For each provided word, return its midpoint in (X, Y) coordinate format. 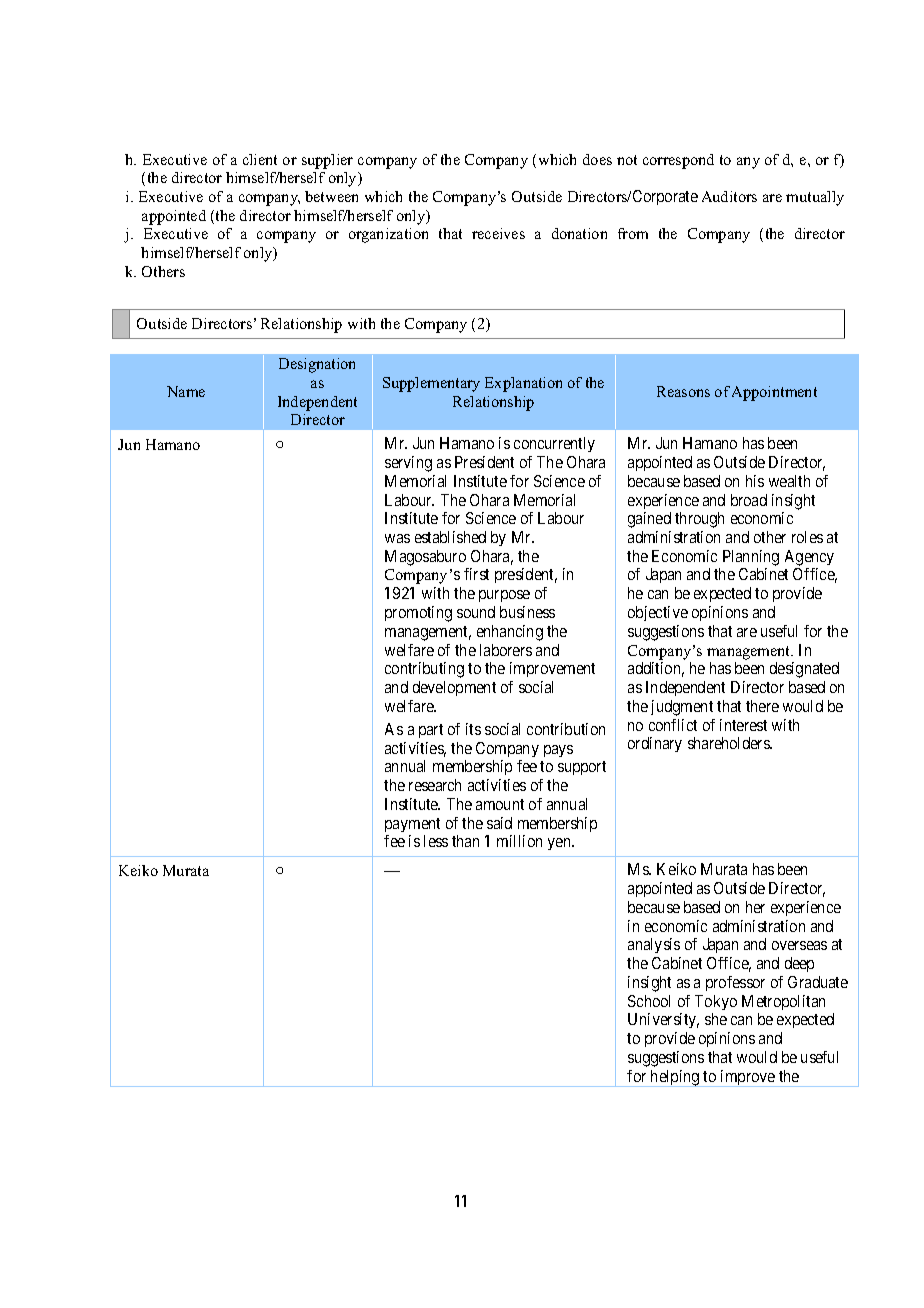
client (260, 159)
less (436, 841)
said (499, 823)
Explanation (523, 384)
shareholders (729, 743)
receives (498, 233)
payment (412, 825)
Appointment (774, 393)
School (649, 1001)
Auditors (729, 196)
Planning (751, 558)
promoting (418, 614)
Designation (317, 365)
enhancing (510, 633)
